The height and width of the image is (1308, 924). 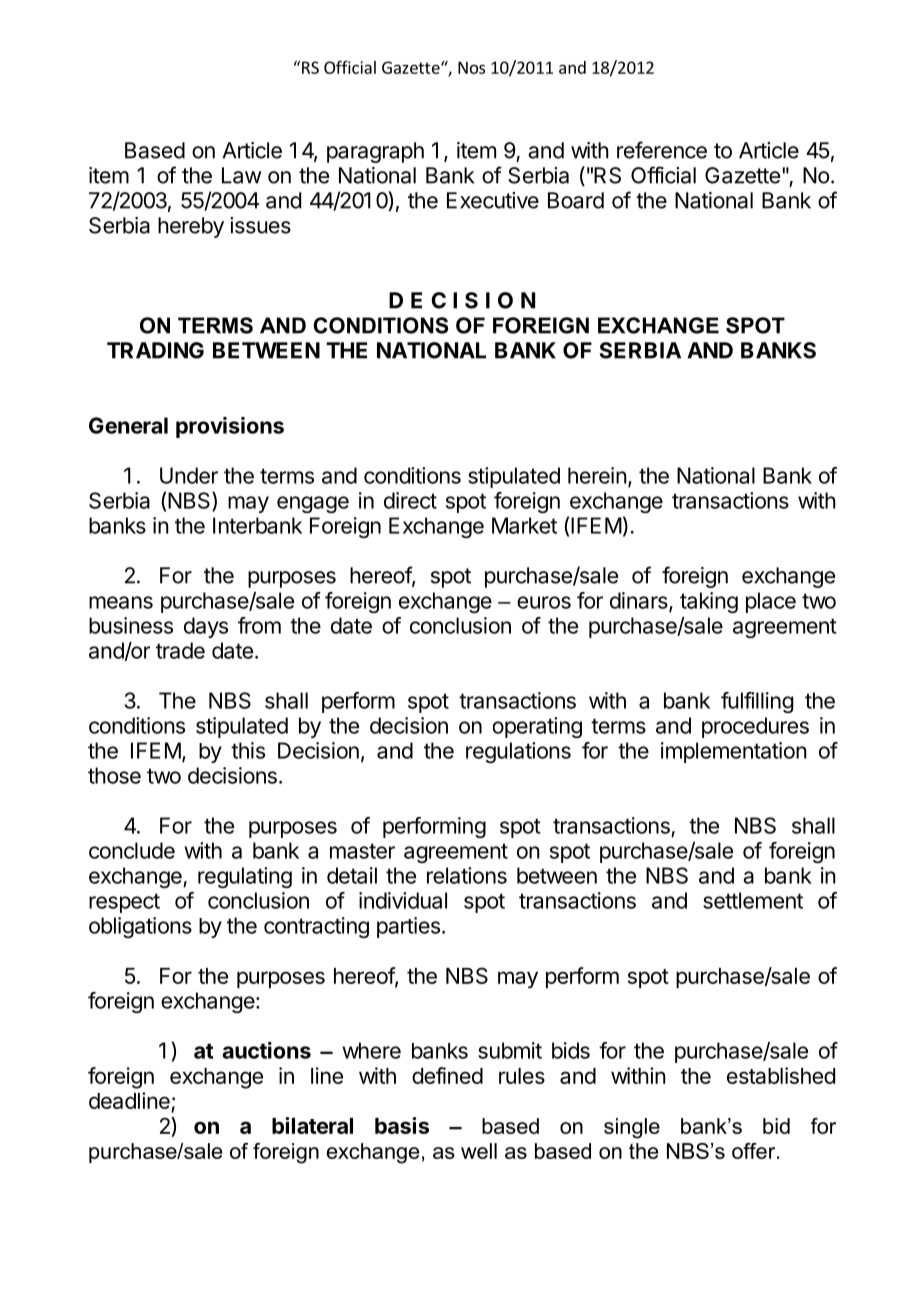 I want to click on reference, so click(x=662, y=150).
